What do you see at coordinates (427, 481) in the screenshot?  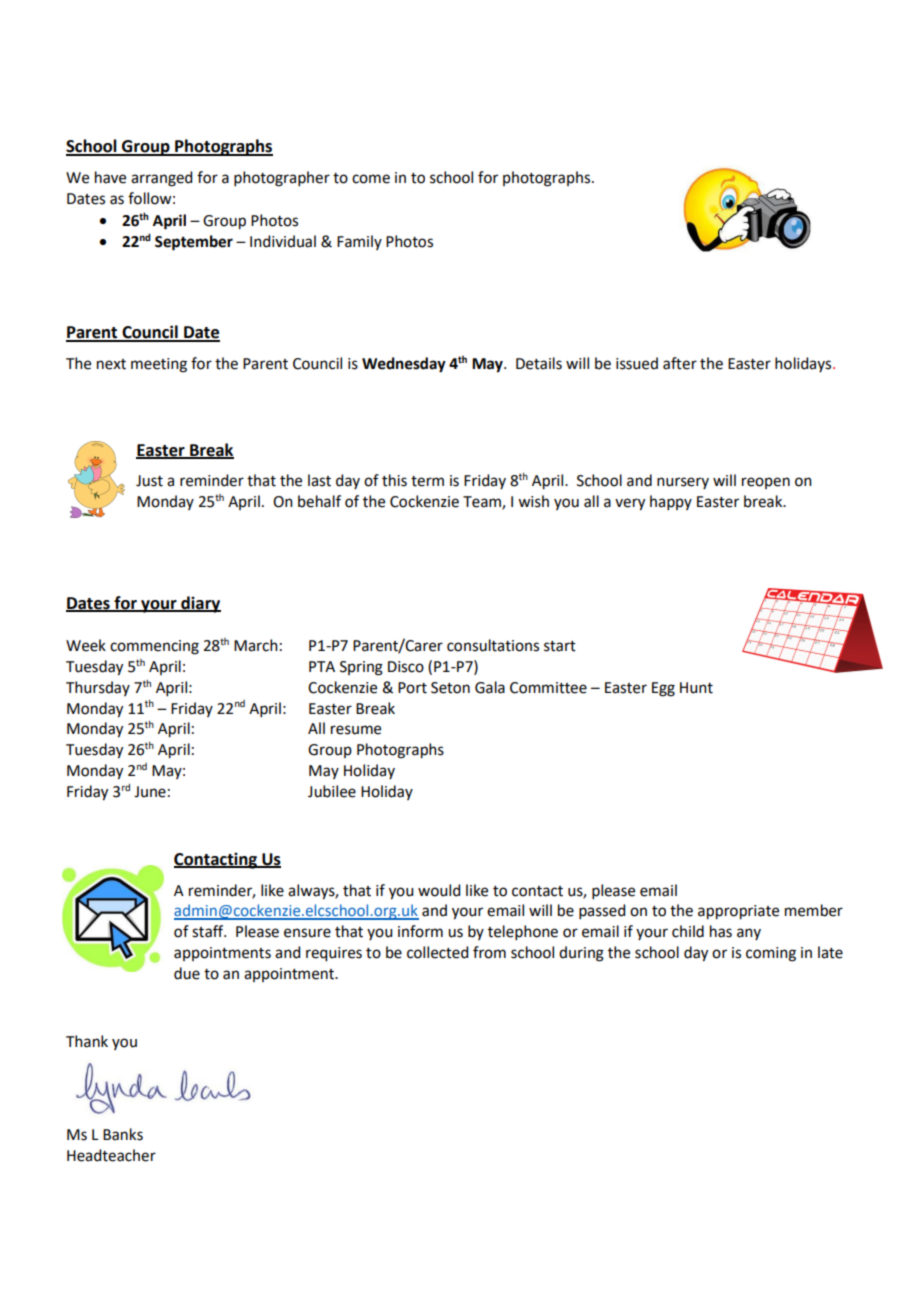 I see `term` at bounding box center [427, 481].
